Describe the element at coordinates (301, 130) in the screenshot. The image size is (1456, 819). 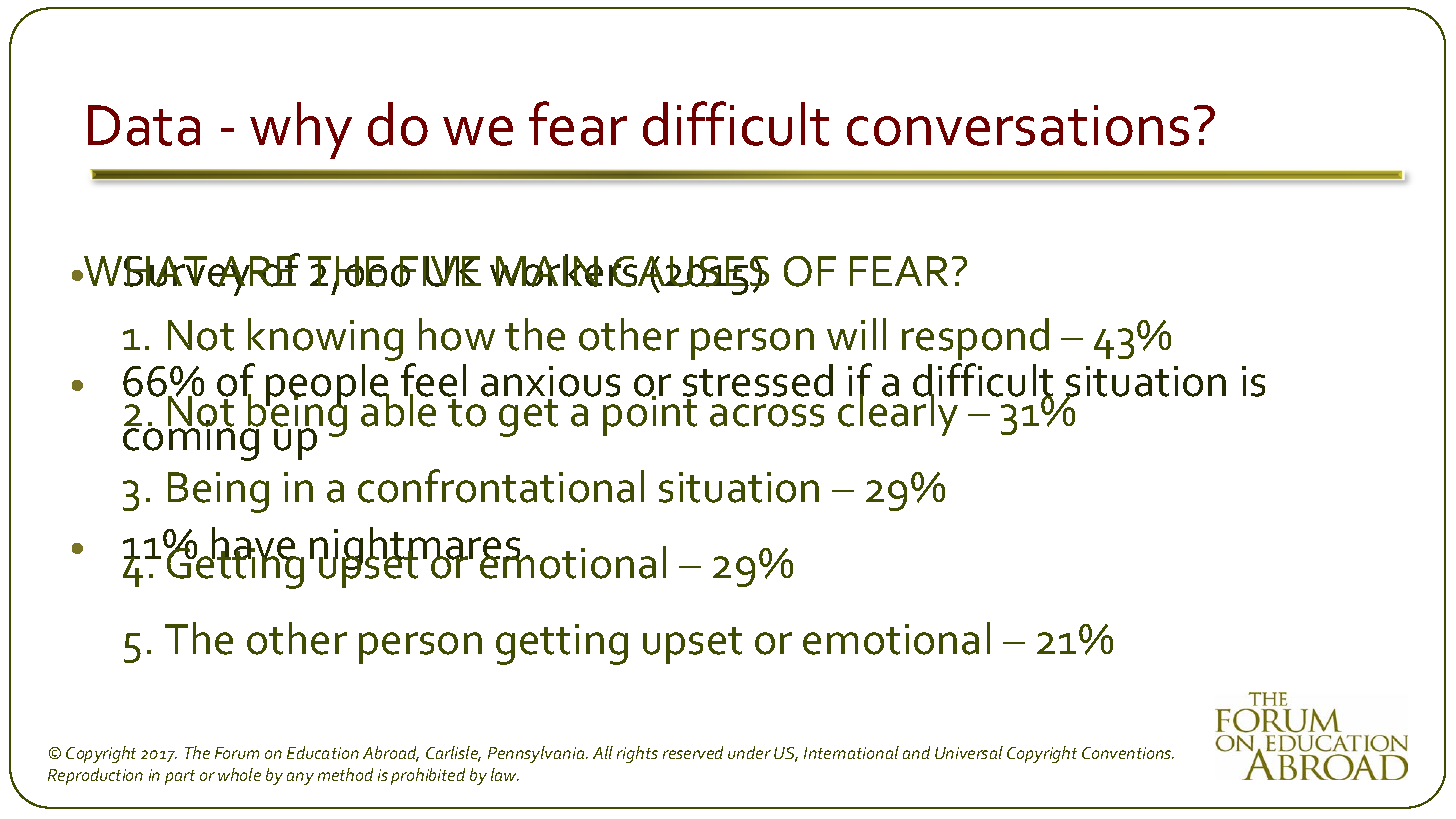
I see `why` at that location.
